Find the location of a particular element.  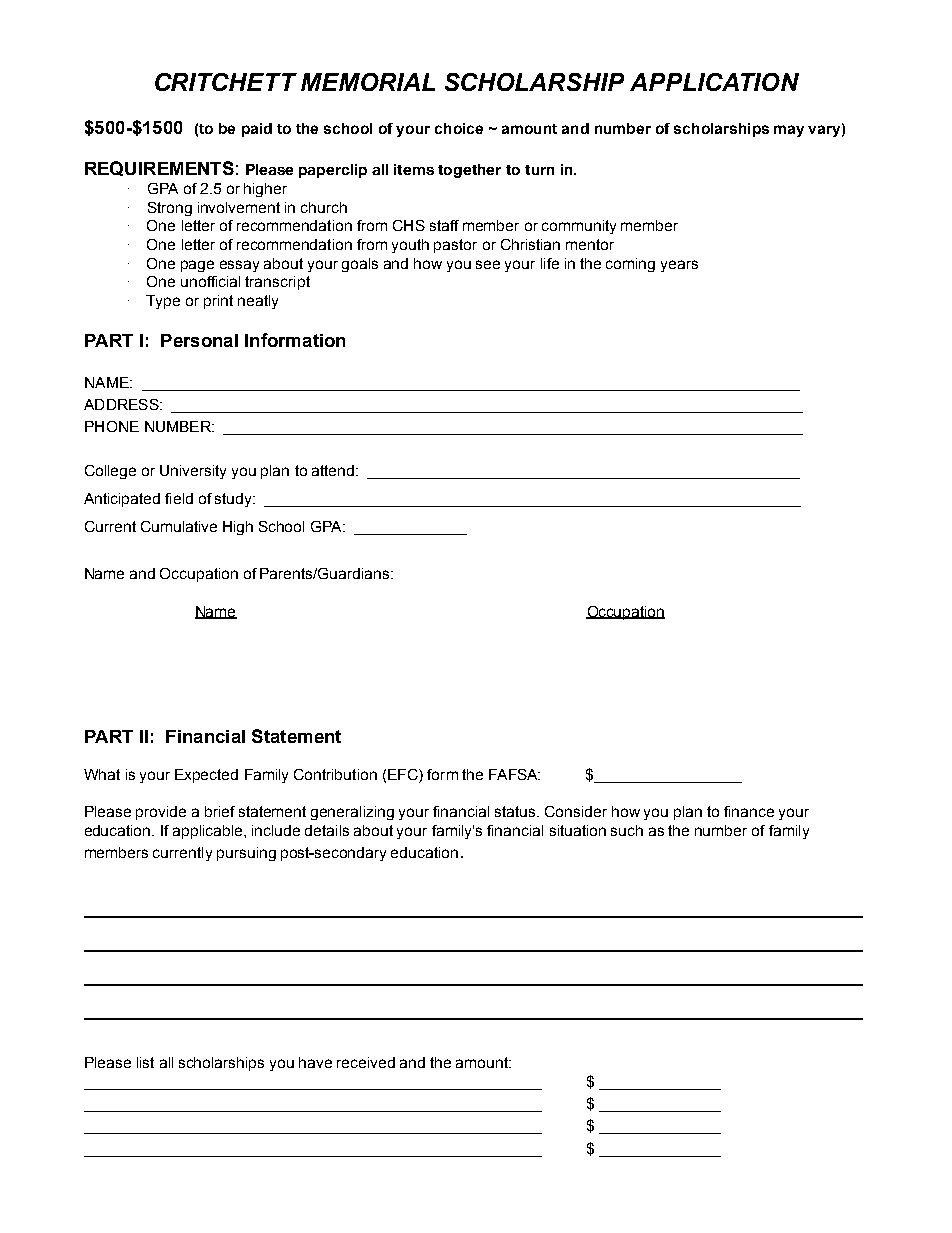

received is located at coordinates (366, 1062).
